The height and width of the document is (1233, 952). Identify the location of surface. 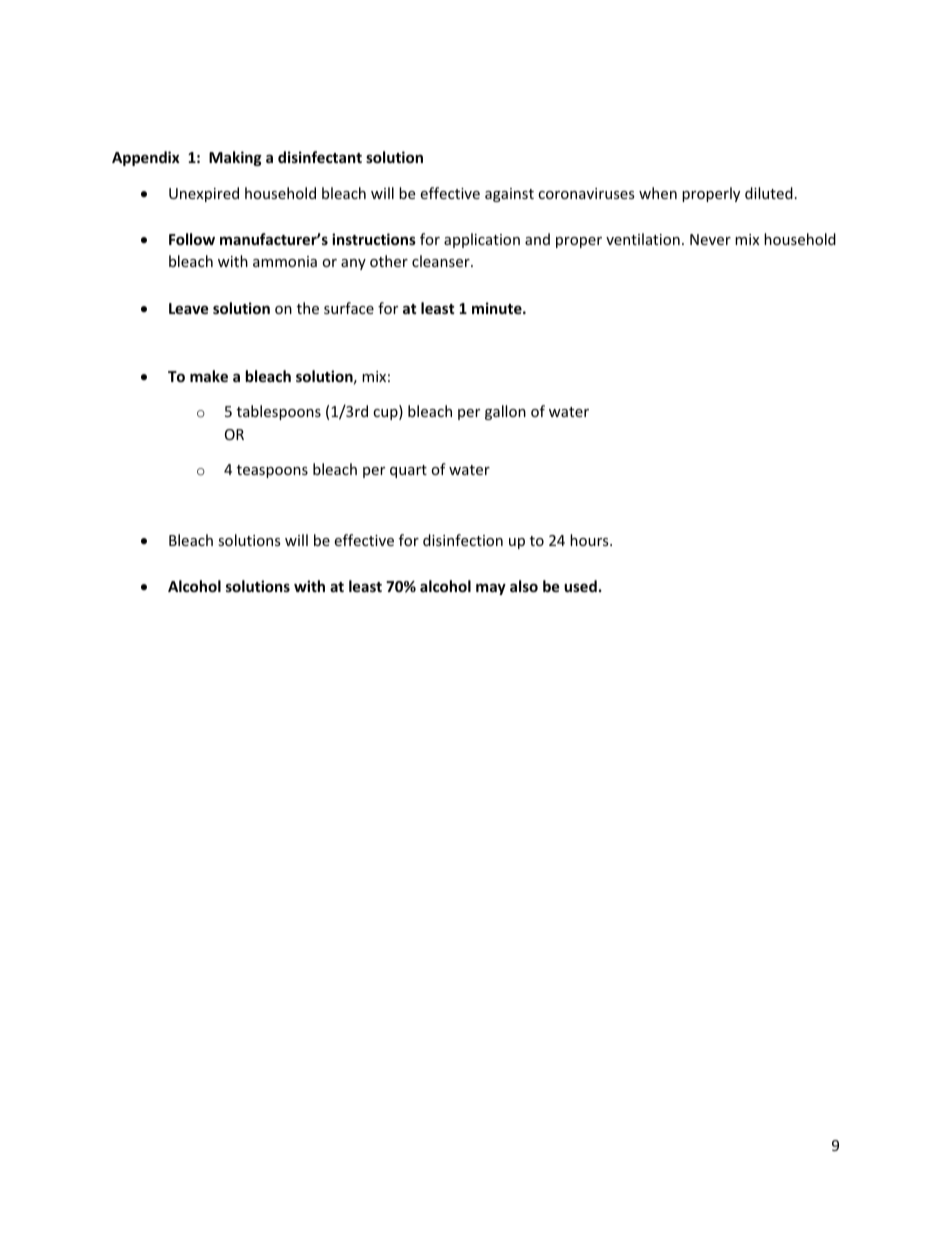
(349, 308).
